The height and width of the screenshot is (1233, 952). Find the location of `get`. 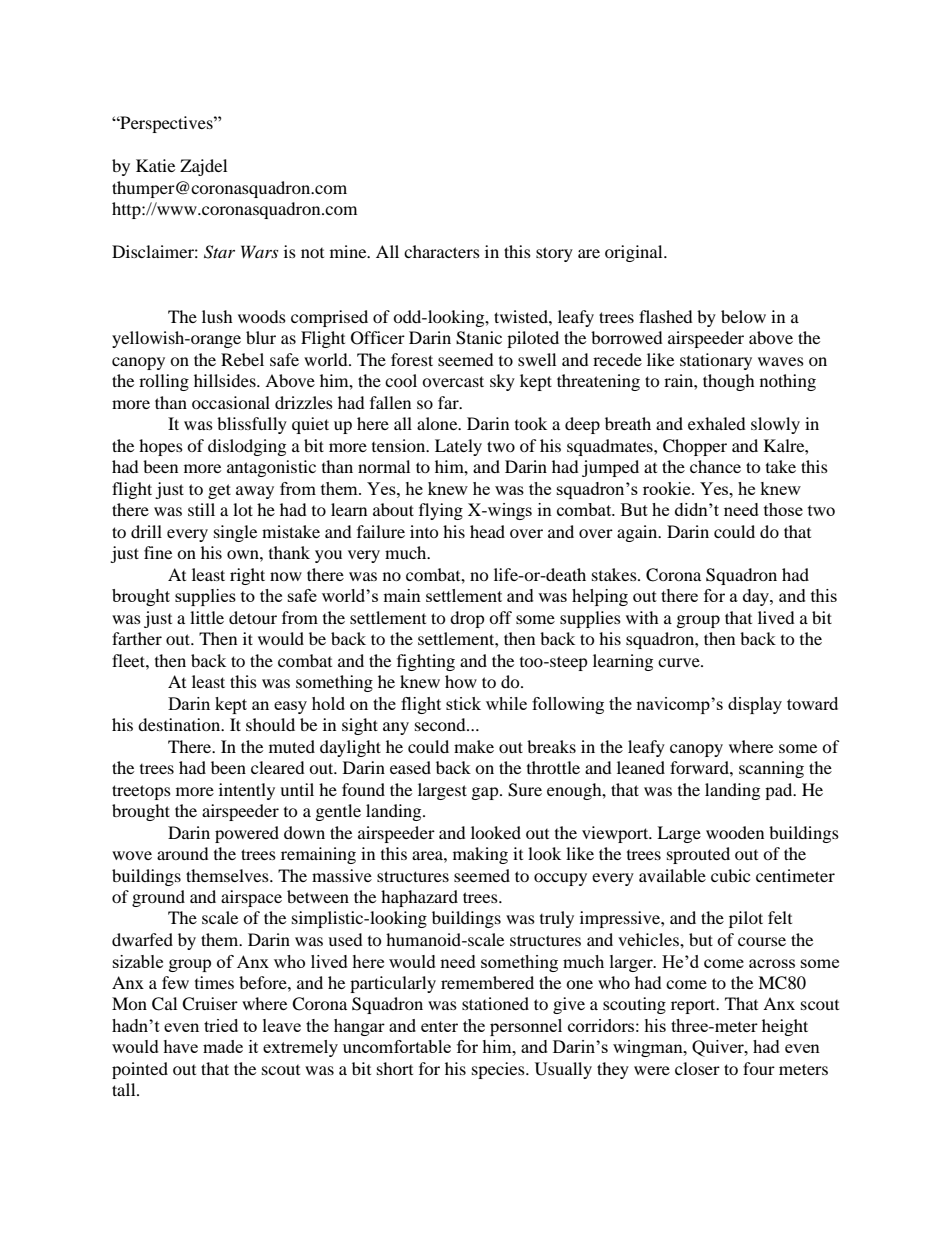

get is located at coordinates (219, 491).
